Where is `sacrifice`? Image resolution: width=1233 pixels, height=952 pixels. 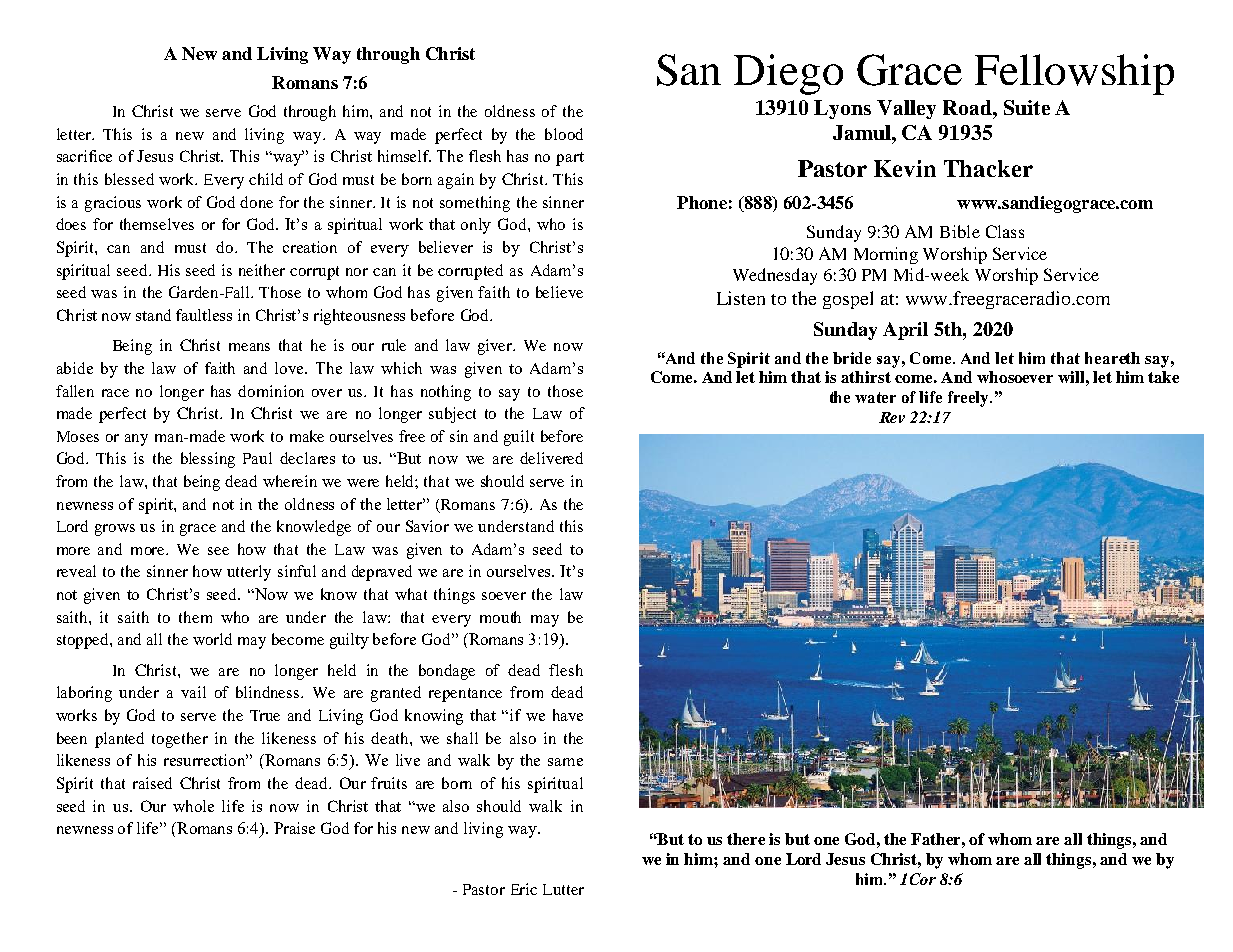 sacrifice is located at coordinates (84, 156).
